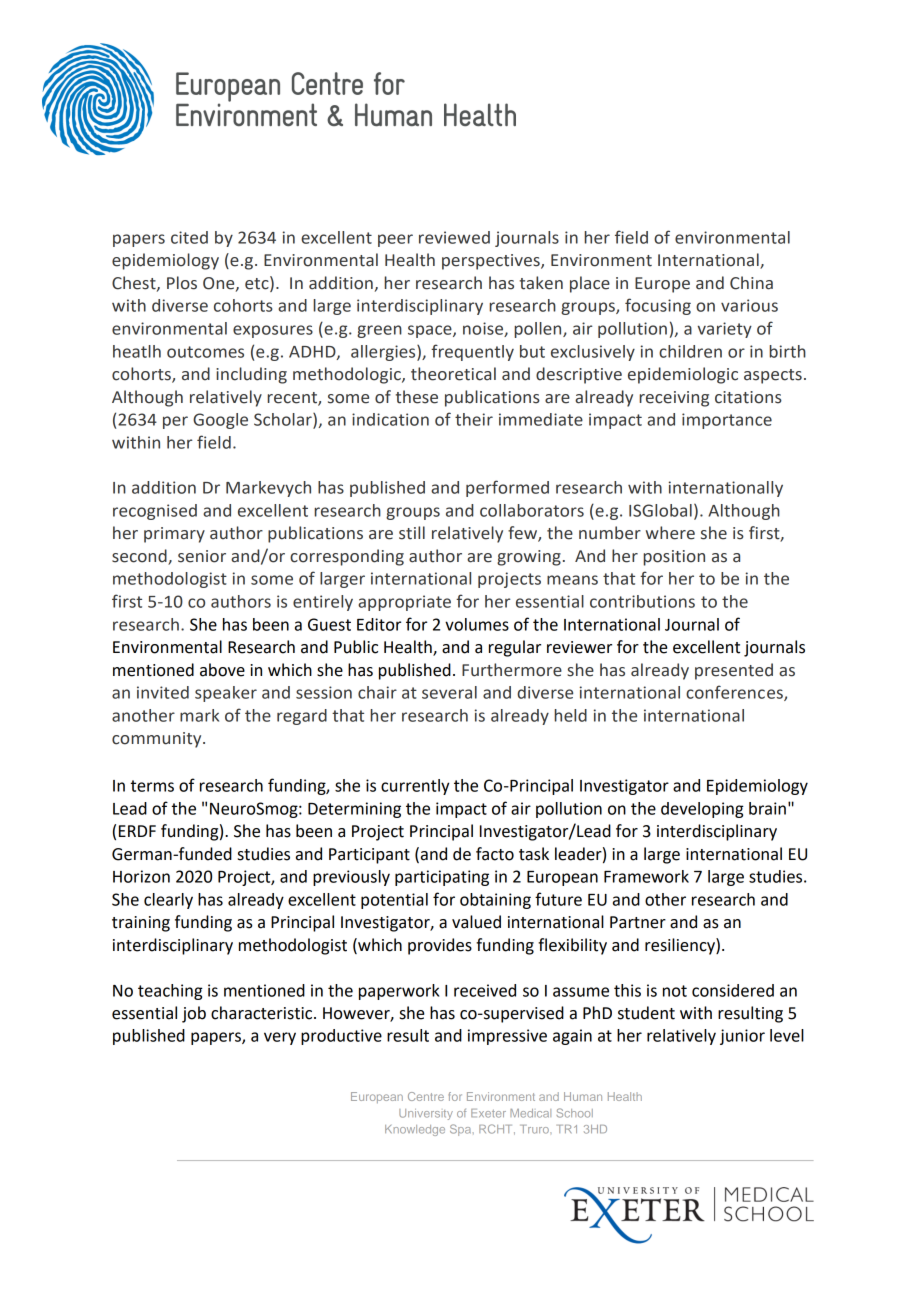 This screenshot has height=1308, width=924. I want to click on very, so click(280, 1038).
